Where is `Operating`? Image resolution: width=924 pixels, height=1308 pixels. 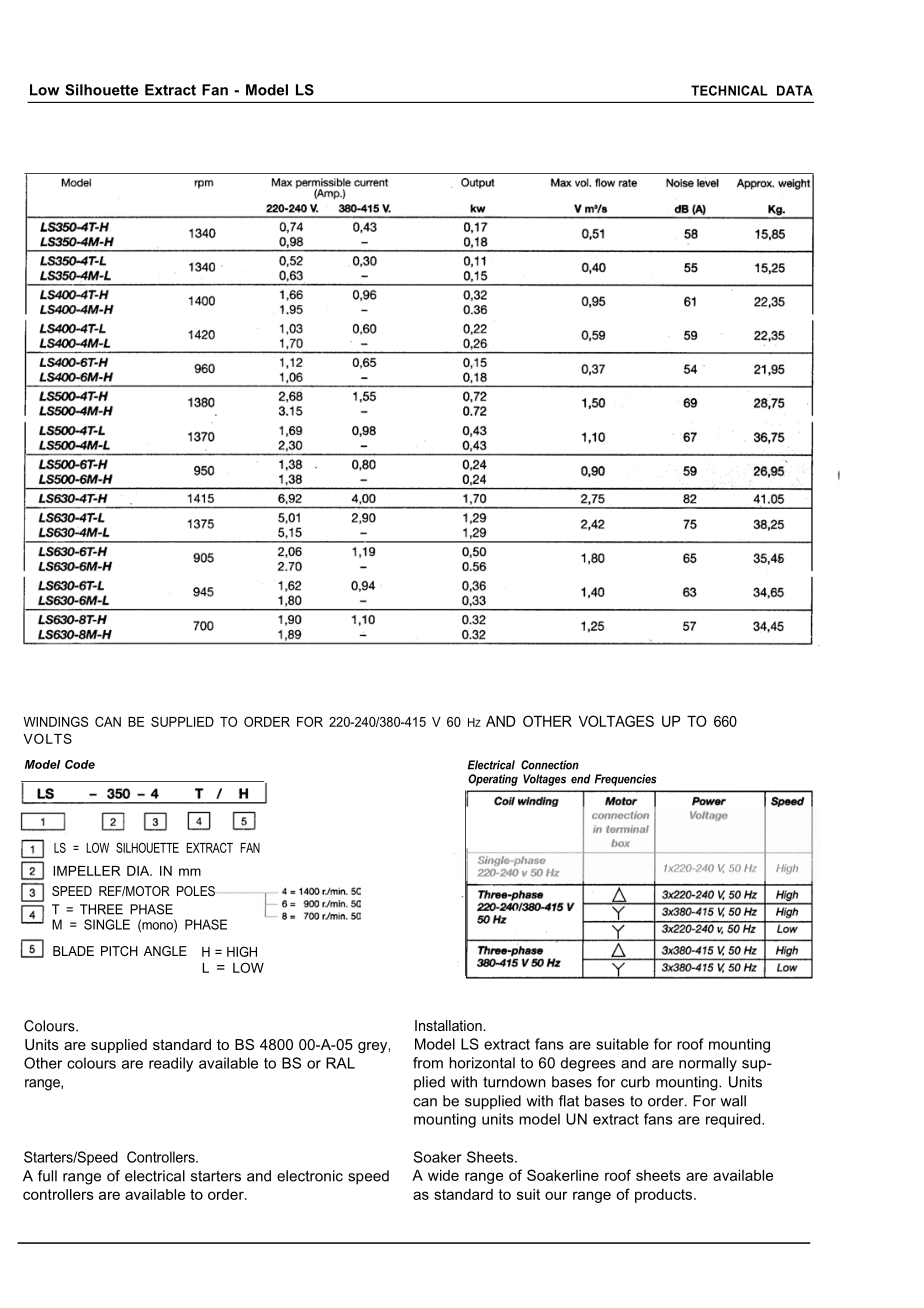
Operating is located at coordinates (493, 780).
